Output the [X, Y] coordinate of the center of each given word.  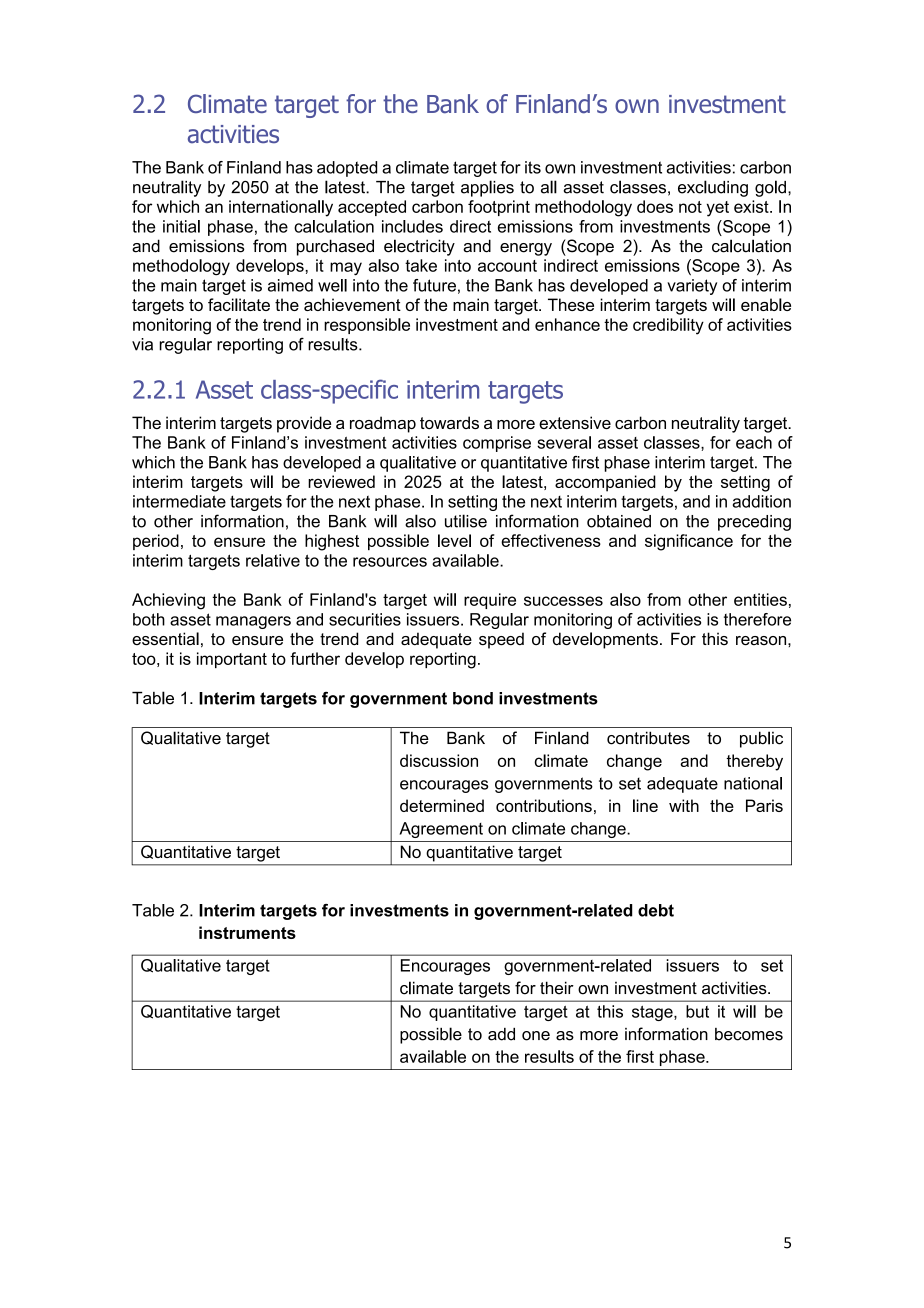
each [754, 442]
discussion [439, 760]
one [536, 1036]
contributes [648, 738]
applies [487, 188]
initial [181, 226]
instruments [247, 932]
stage [653, 1013]
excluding [713, 188]
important [232, 660]
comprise [497, 444]
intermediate [179, 501]
